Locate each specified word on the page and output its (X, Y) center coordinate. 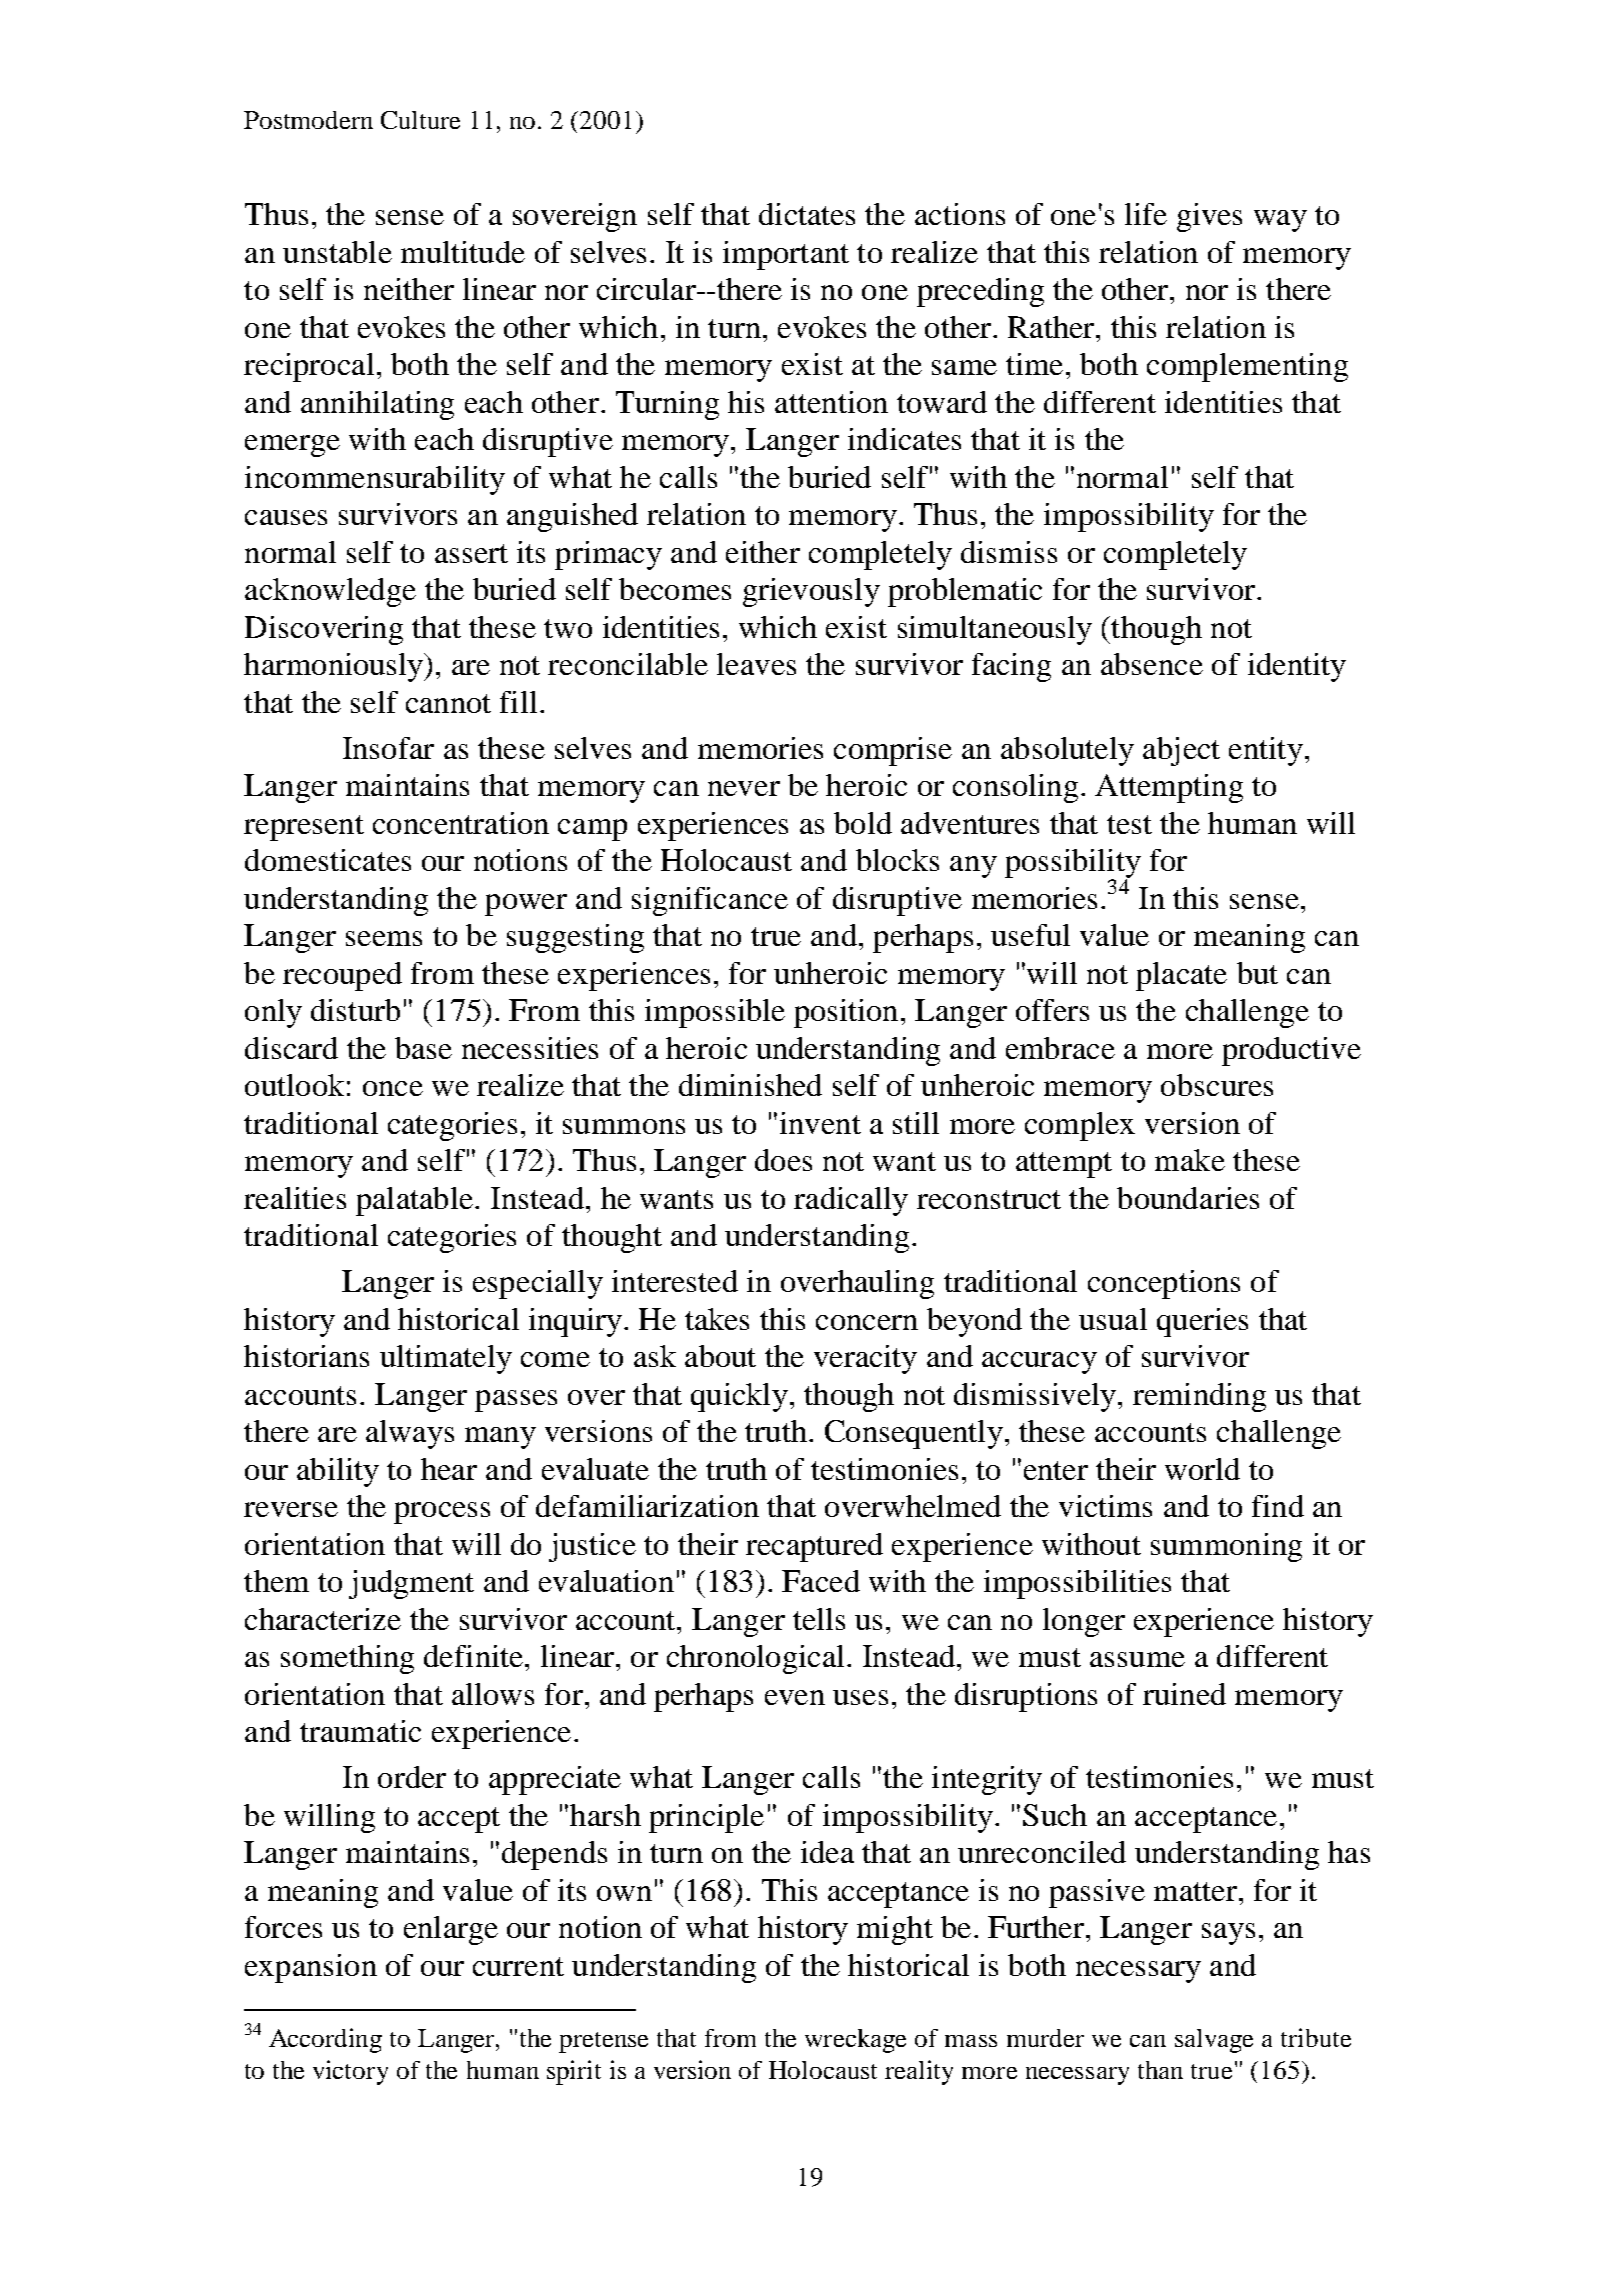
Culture (420, 120)
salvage (1214, 2041)
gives (1209, 217)
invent (820, 1123)
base (423, 1048)
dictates (807, 214)
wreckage (855, 2041)
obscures (1217, 1085)
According (325, 2040)
